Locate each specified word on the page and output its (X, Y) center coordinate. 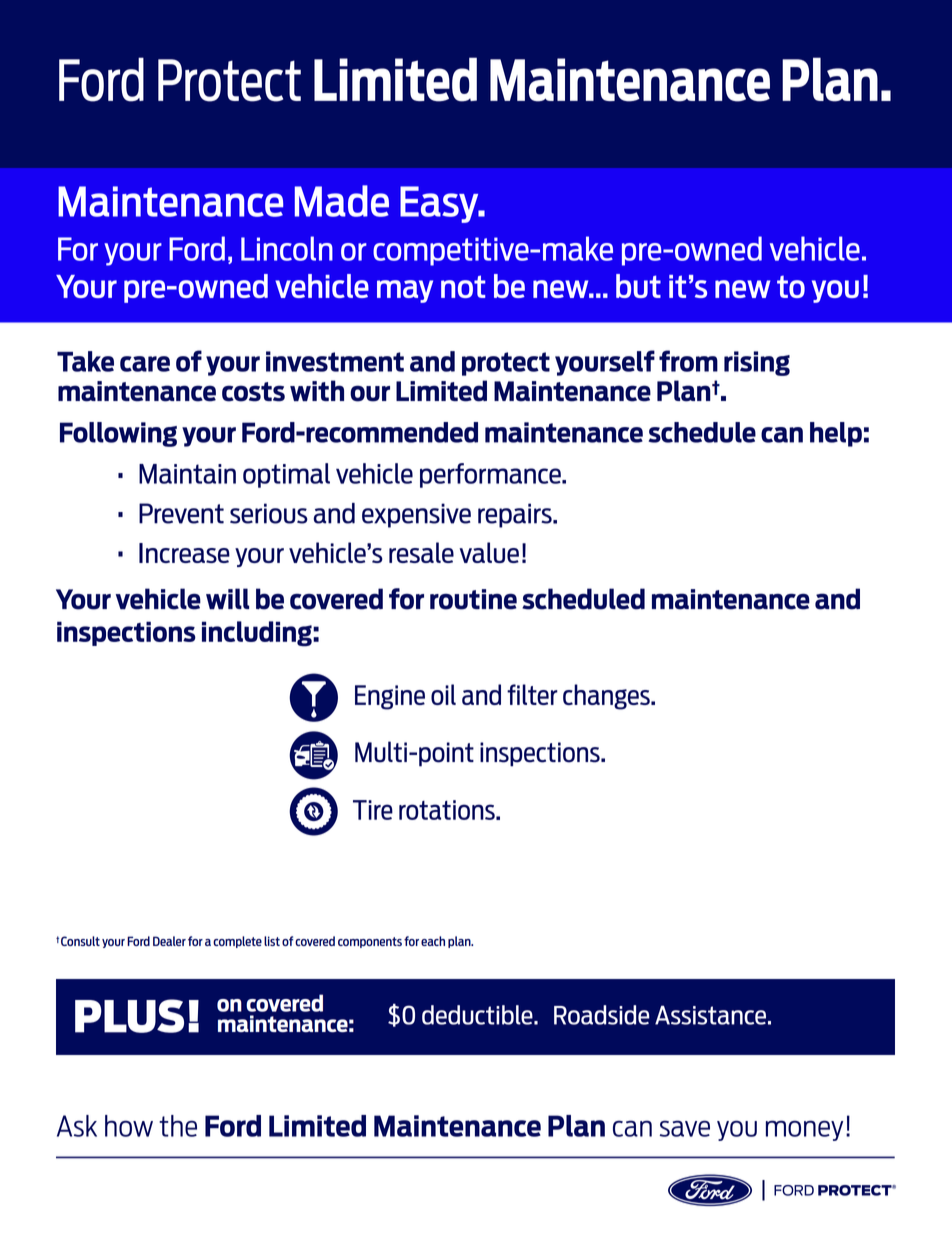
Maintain (187, 474)
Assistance (710, 1015)
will (227, 599)
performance (491, 475)
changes (607, 697)
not (463, 286)
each (433, 941)
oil (443, 694)
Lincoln (287, 248)
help (836, 434)
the (178, 1126)
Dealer (169, 941)
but (638, 286)
